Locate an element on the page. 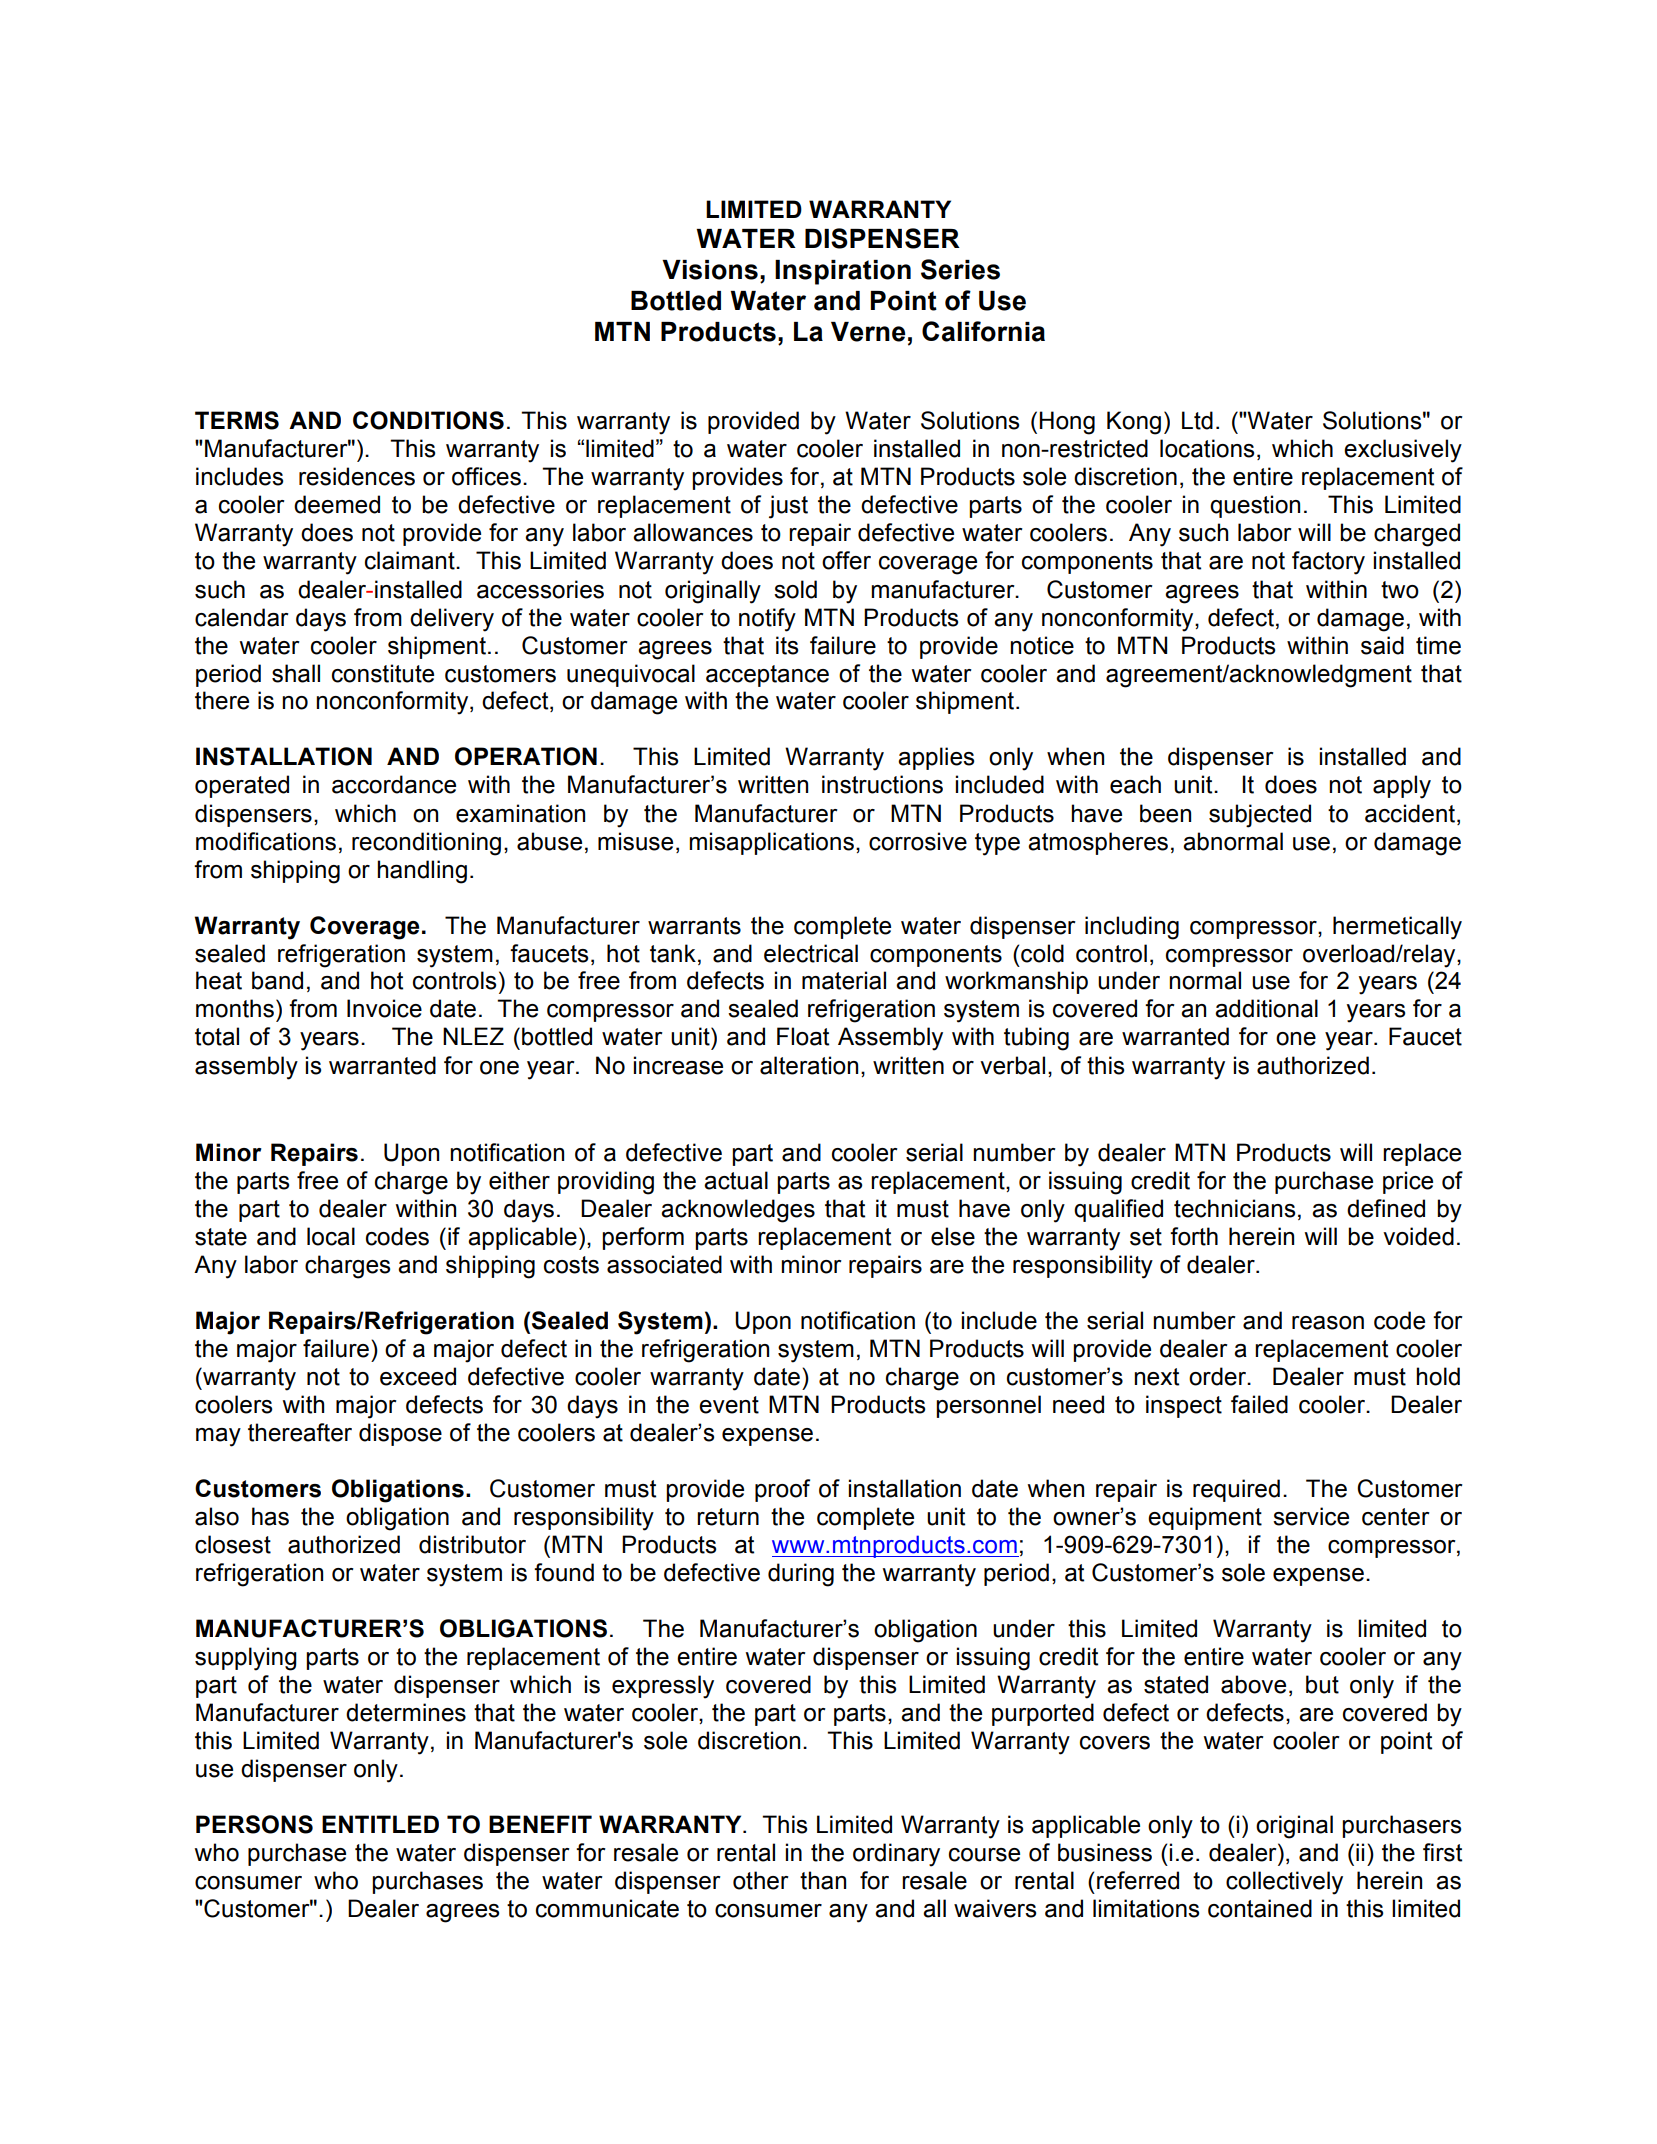 This page has width=1657, height=2144. CONDITIONS is located at coordinates (428, 420).
